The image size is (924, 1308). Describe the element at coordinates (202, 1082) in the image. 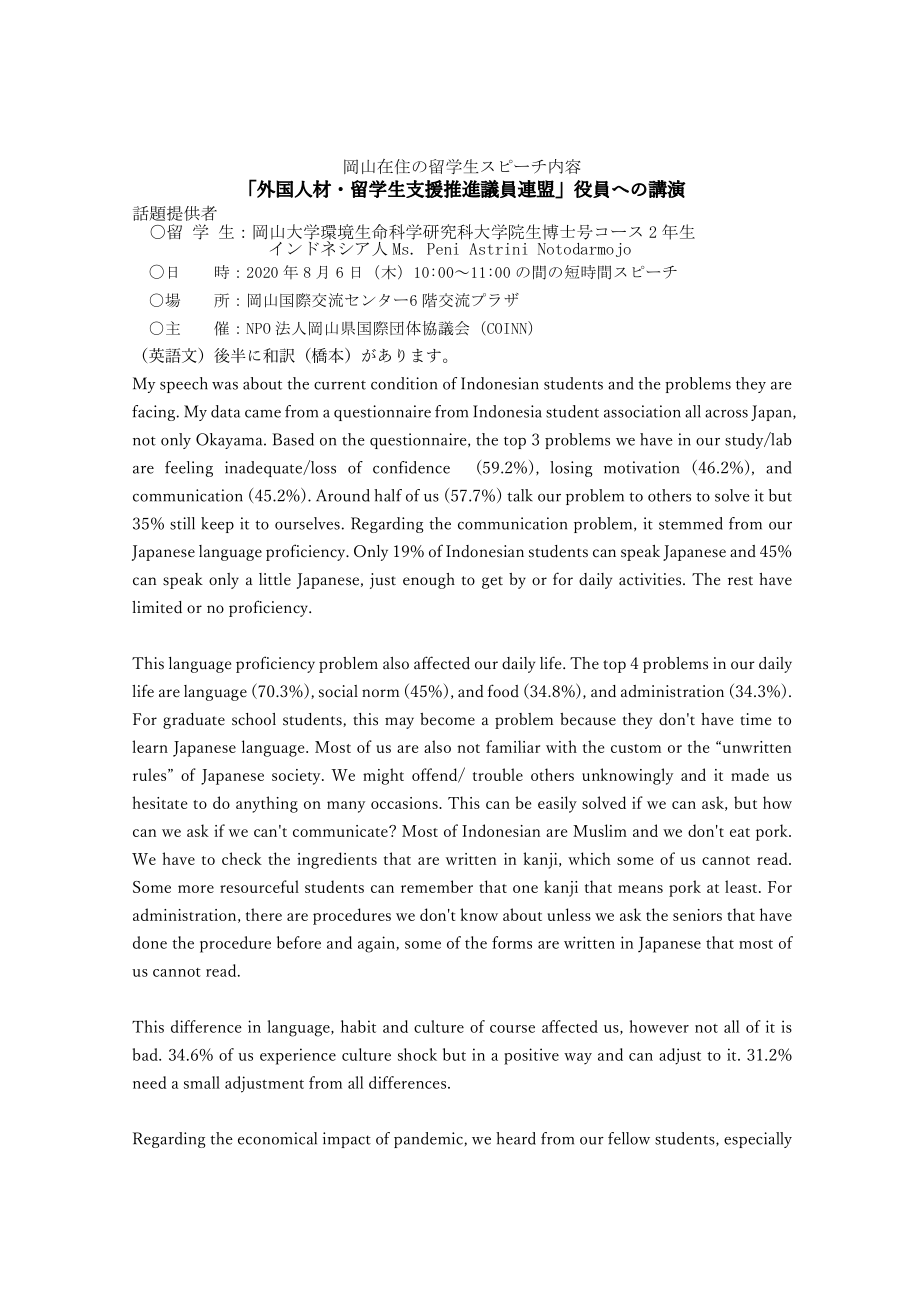

I see `small` at that location.
